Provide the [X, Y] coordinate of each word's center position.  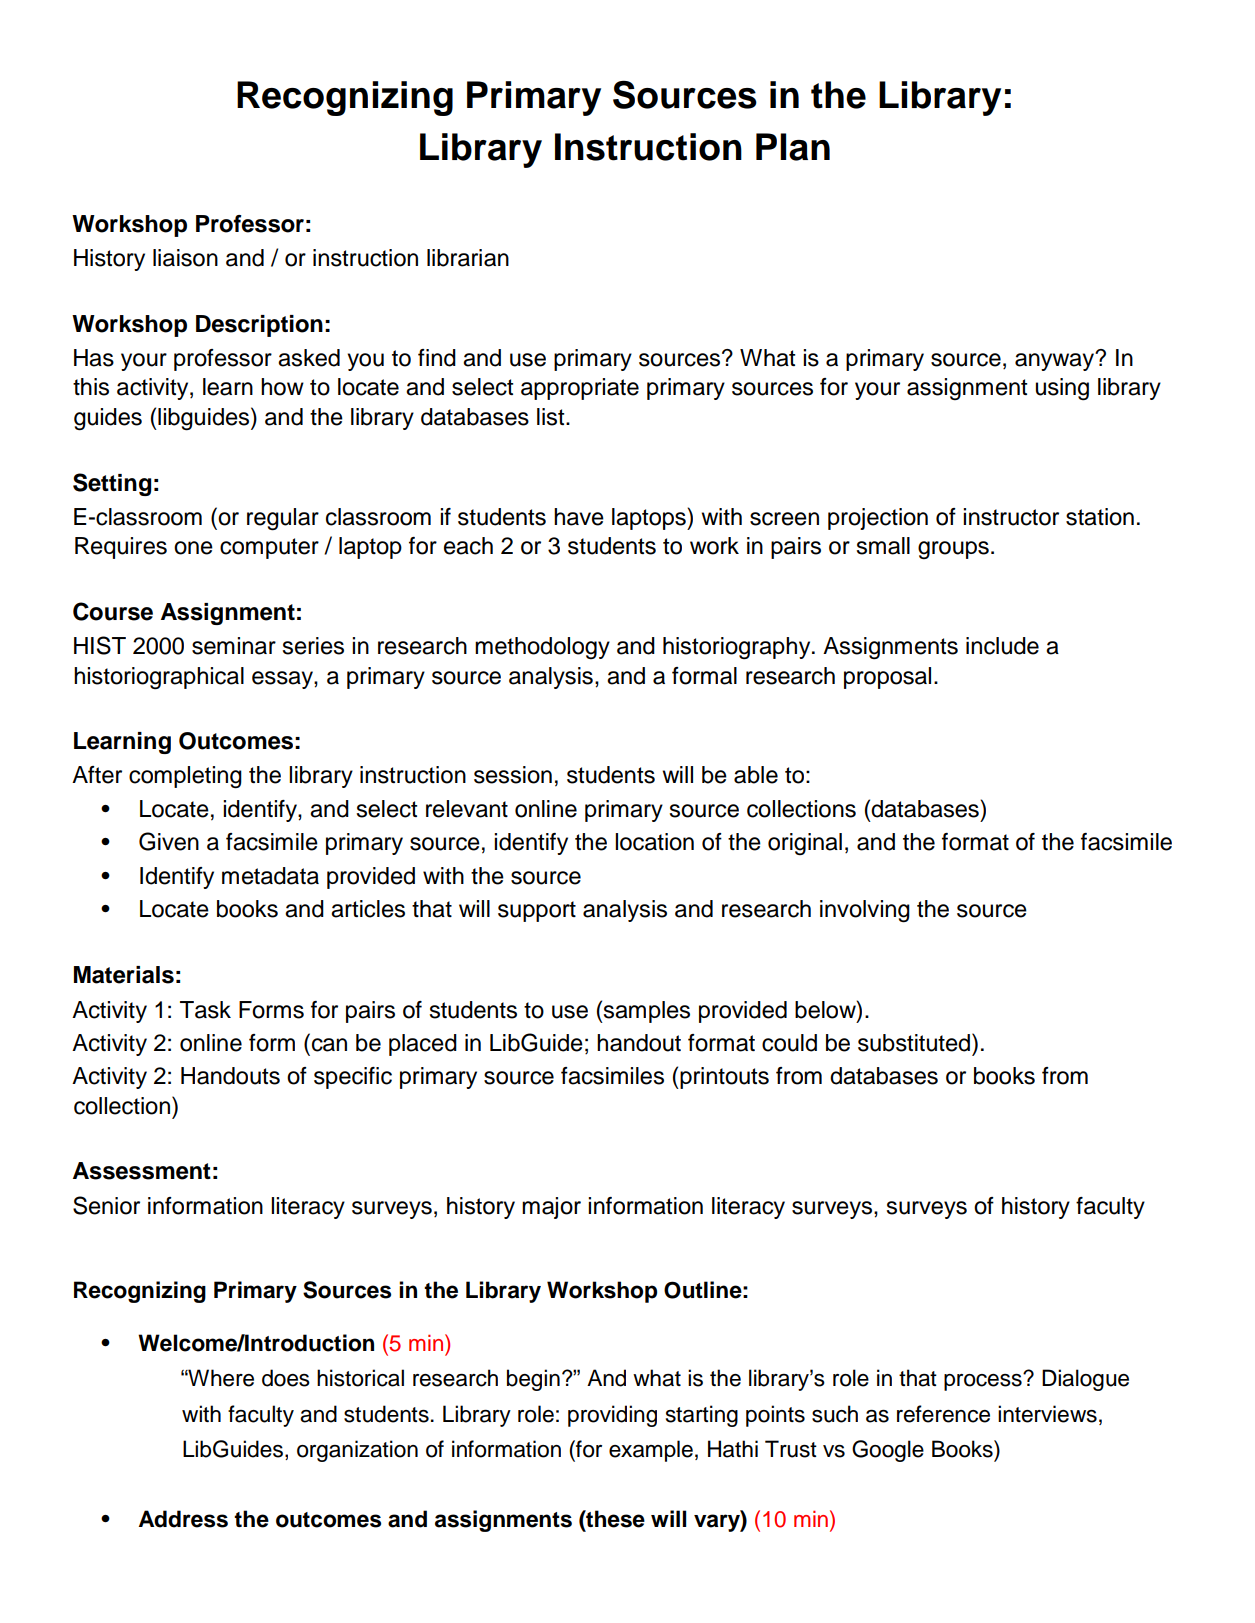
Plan [793, 147]
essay [283, 680]
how [282, 387]
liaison [185, 258]
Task [205, 1010]
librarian [468, 258]
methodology [542, 648]
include [1002, 646]
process [984, 1382]
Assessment [142, 1171]
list [552, 417]
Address [183, 1519]
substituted [915, 1042]
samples [646, 1012]
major [551, 1208]
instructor [1011, 517]
